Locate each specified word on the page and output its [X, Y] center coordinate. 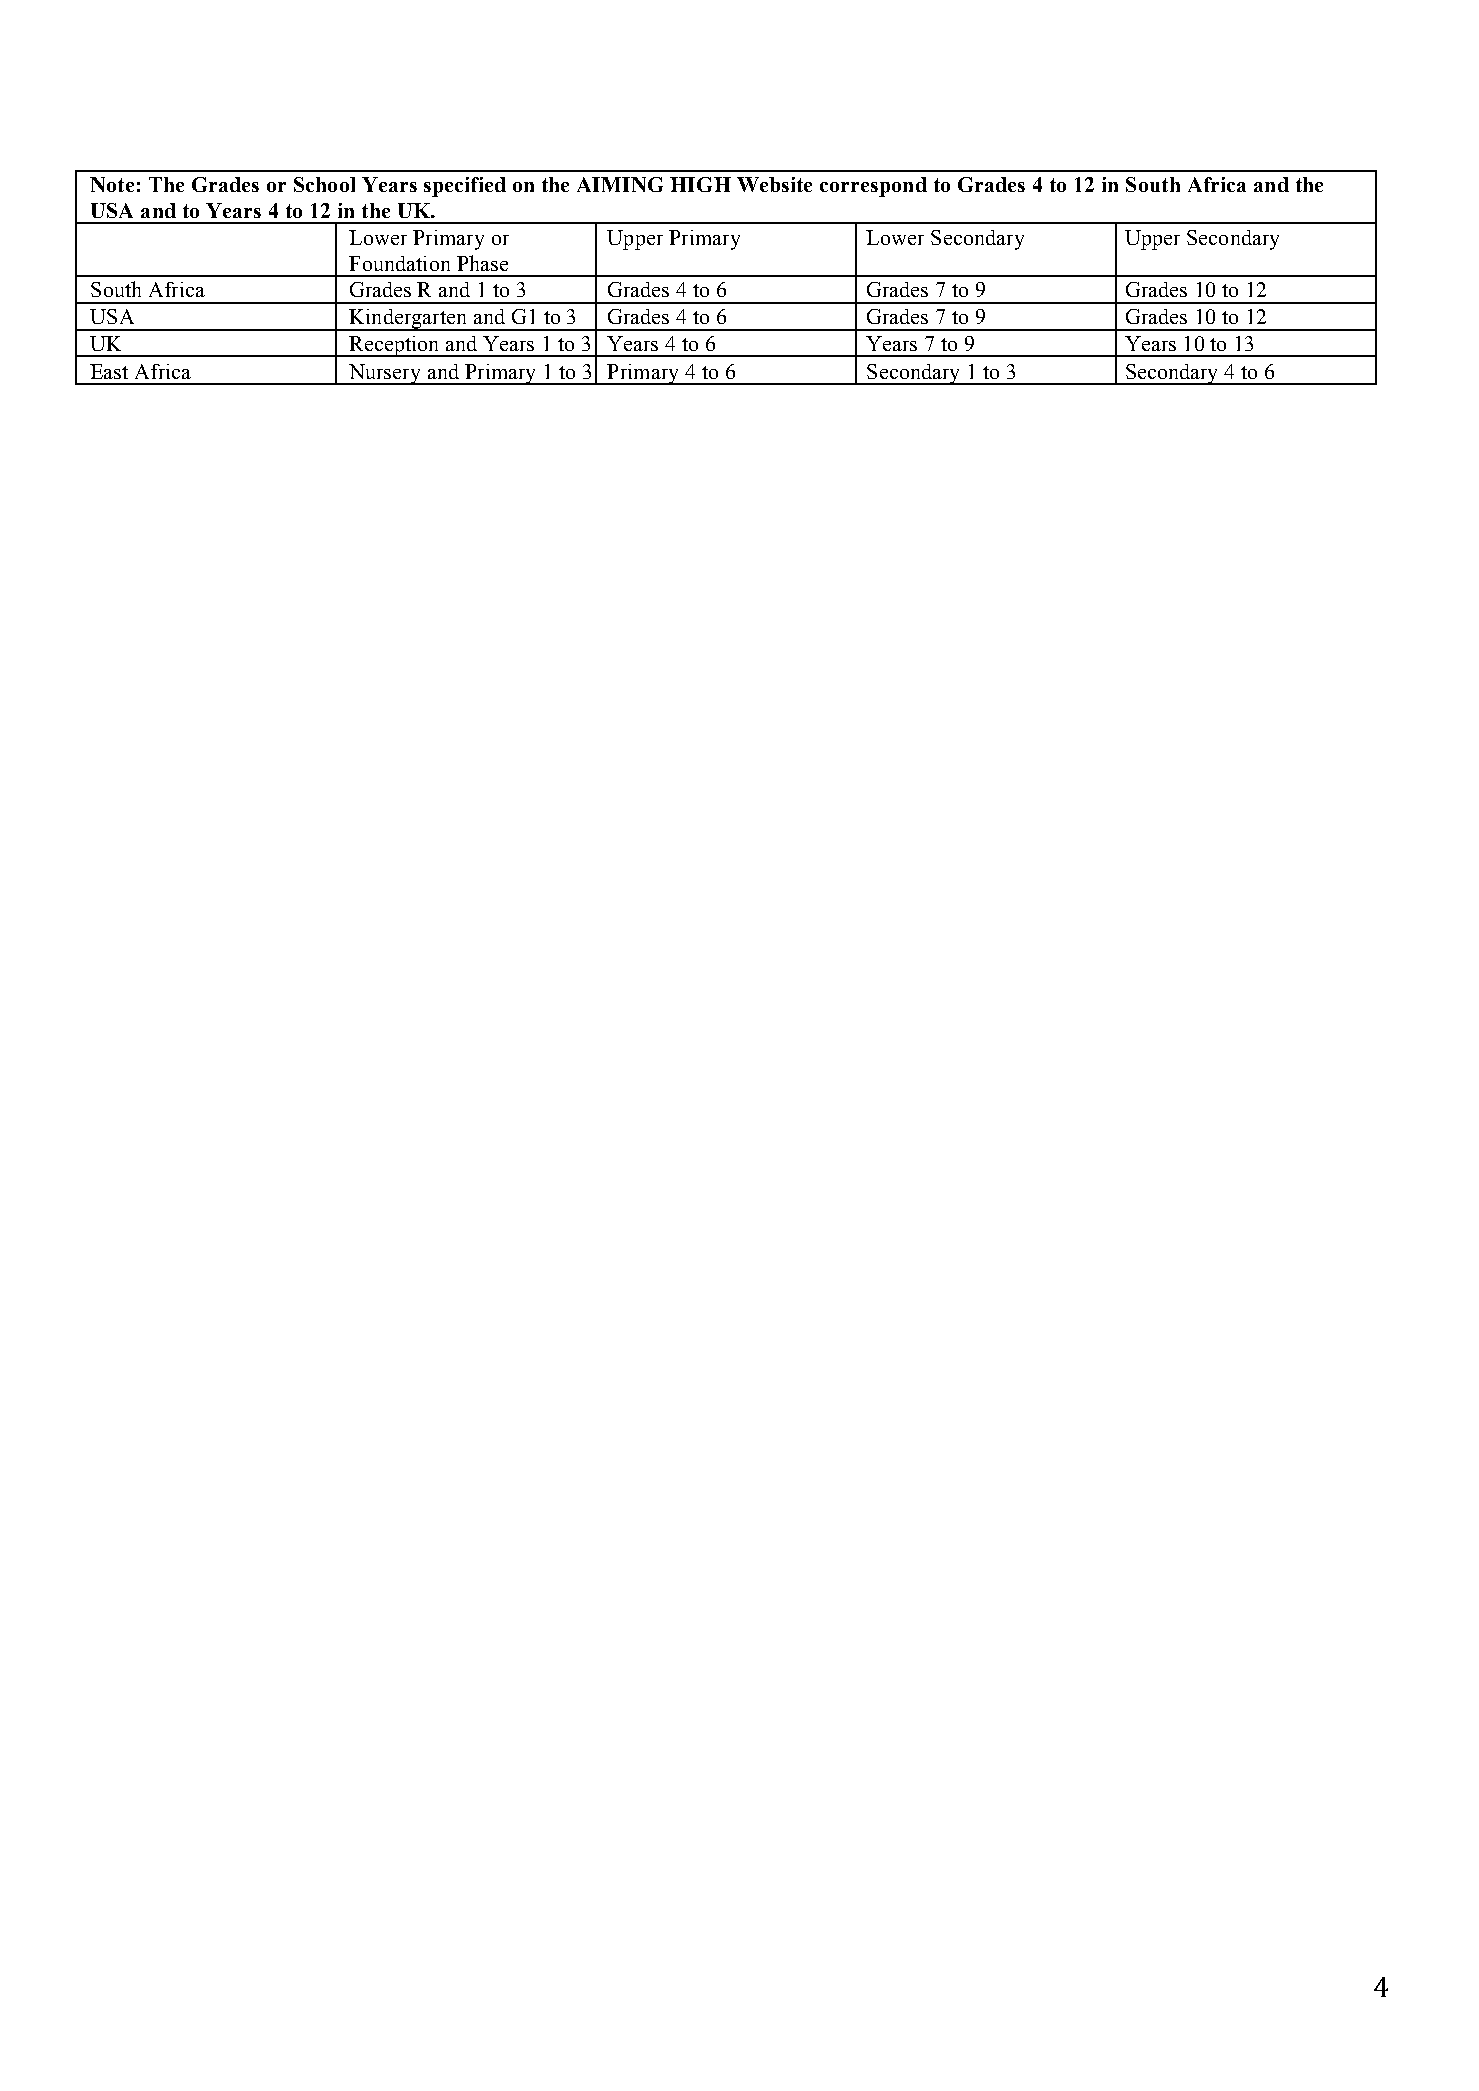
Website [774, 184]
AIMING [620, 184]
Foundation [399, 263]
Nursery [384, 374]
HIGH [700, 184]
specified [465, 187]
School [324, 184]
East [109, 371]
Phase [482, 263]
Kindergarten [408, 320]
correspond [873, 187]
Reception [394, 346]
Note [112, 184]
